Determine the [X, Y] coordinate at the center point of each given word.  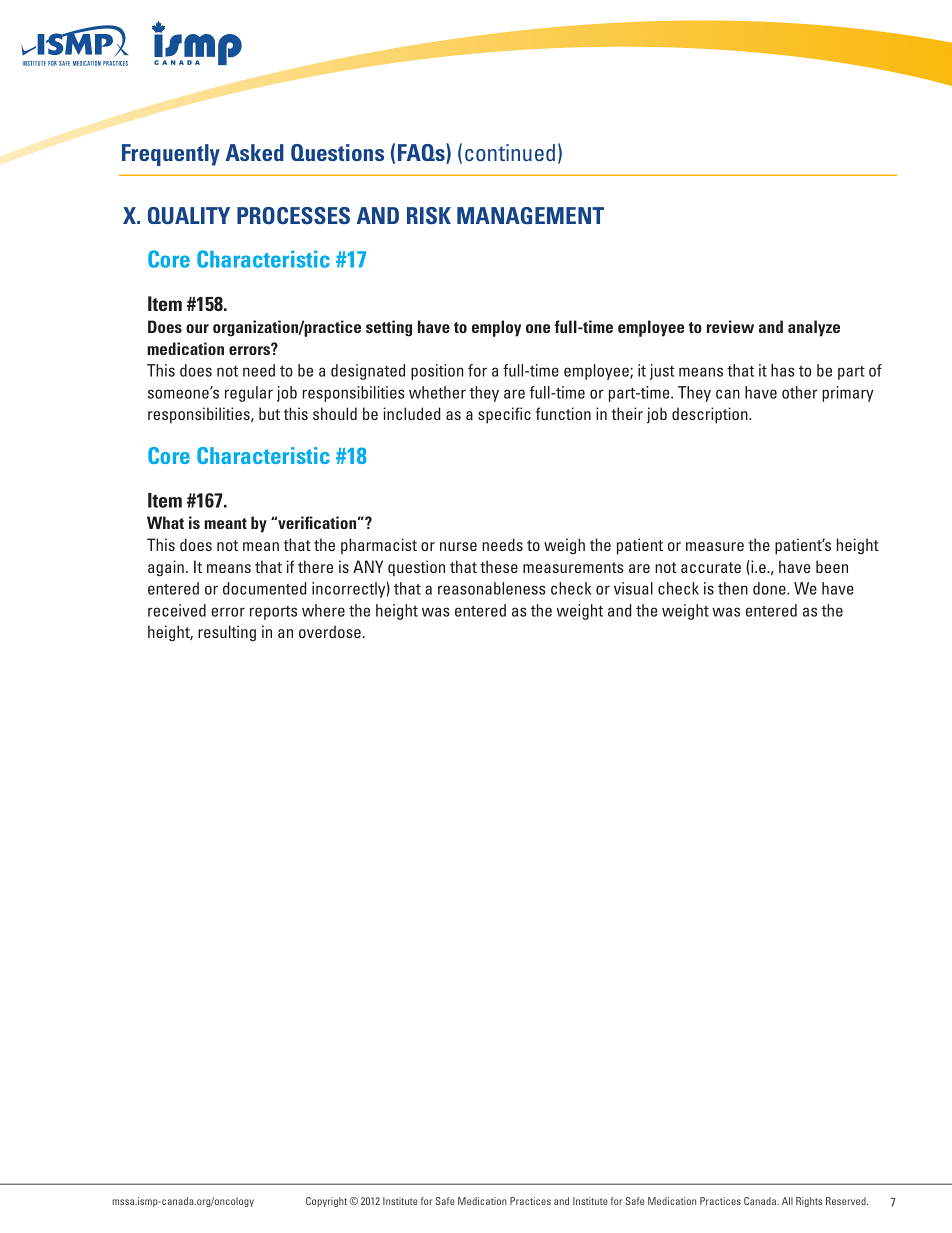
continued [510, 152]
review [730, 326]
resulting [227, 633]
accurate [711, 567]
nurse [458, 546]
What [165, 522]
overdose [330, 631]
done [770, 588]
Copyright [326, 1202]
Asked [255, 152]
